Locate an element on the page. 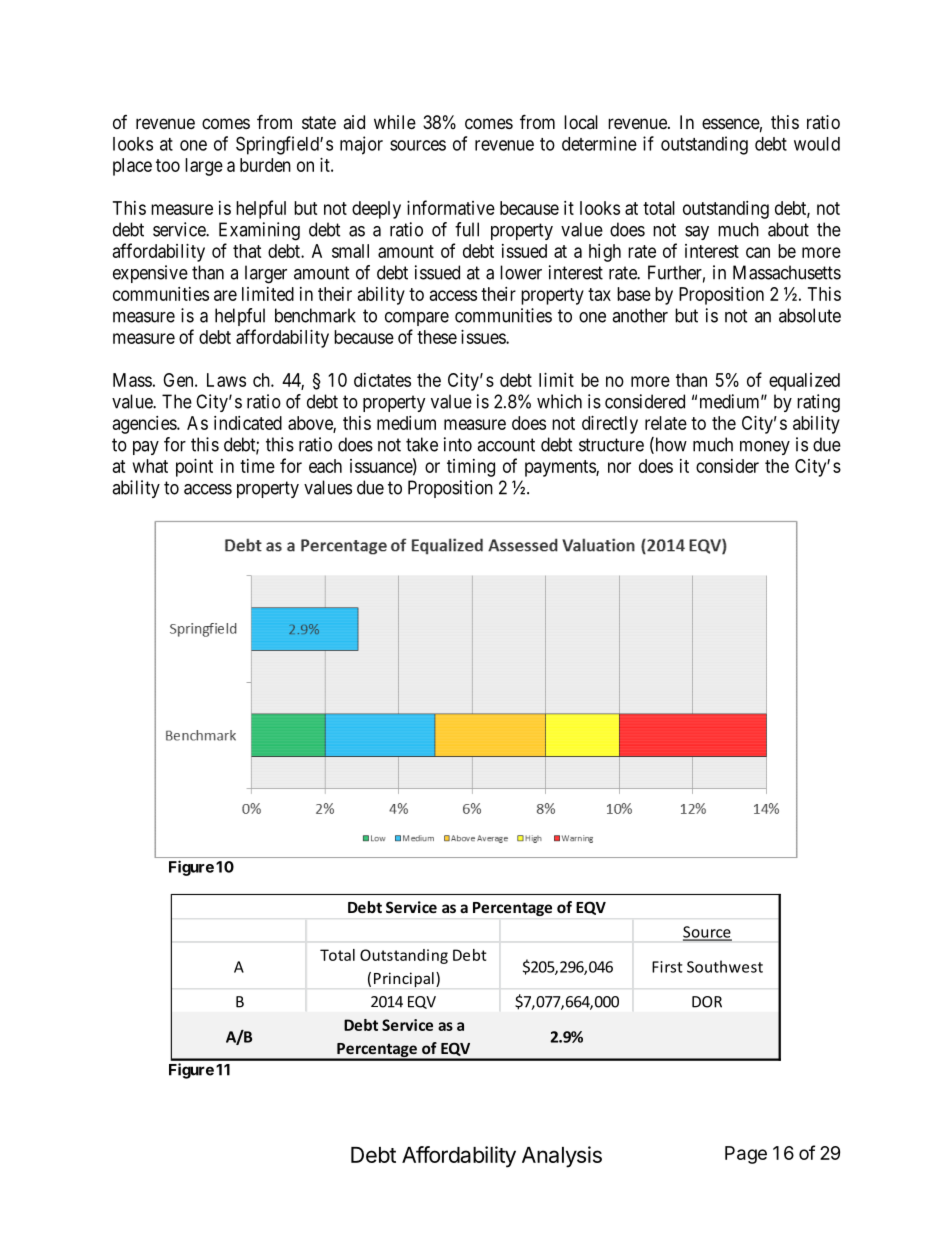 The width and height of the document is (952, 1233). money is located at coordinates (765, 448).
